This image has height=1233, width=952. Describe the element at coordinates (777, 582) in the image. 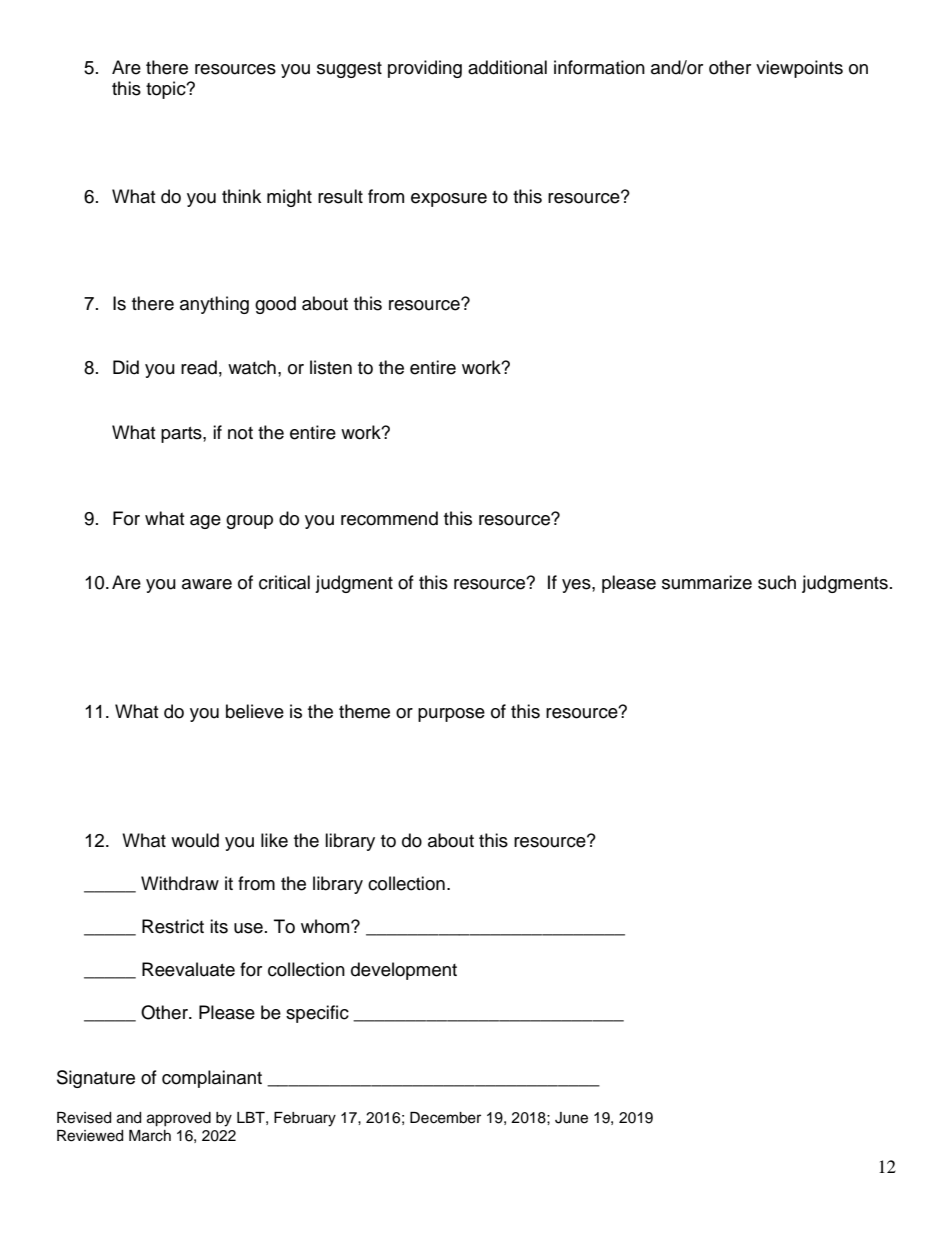

I see `such` at that location.
